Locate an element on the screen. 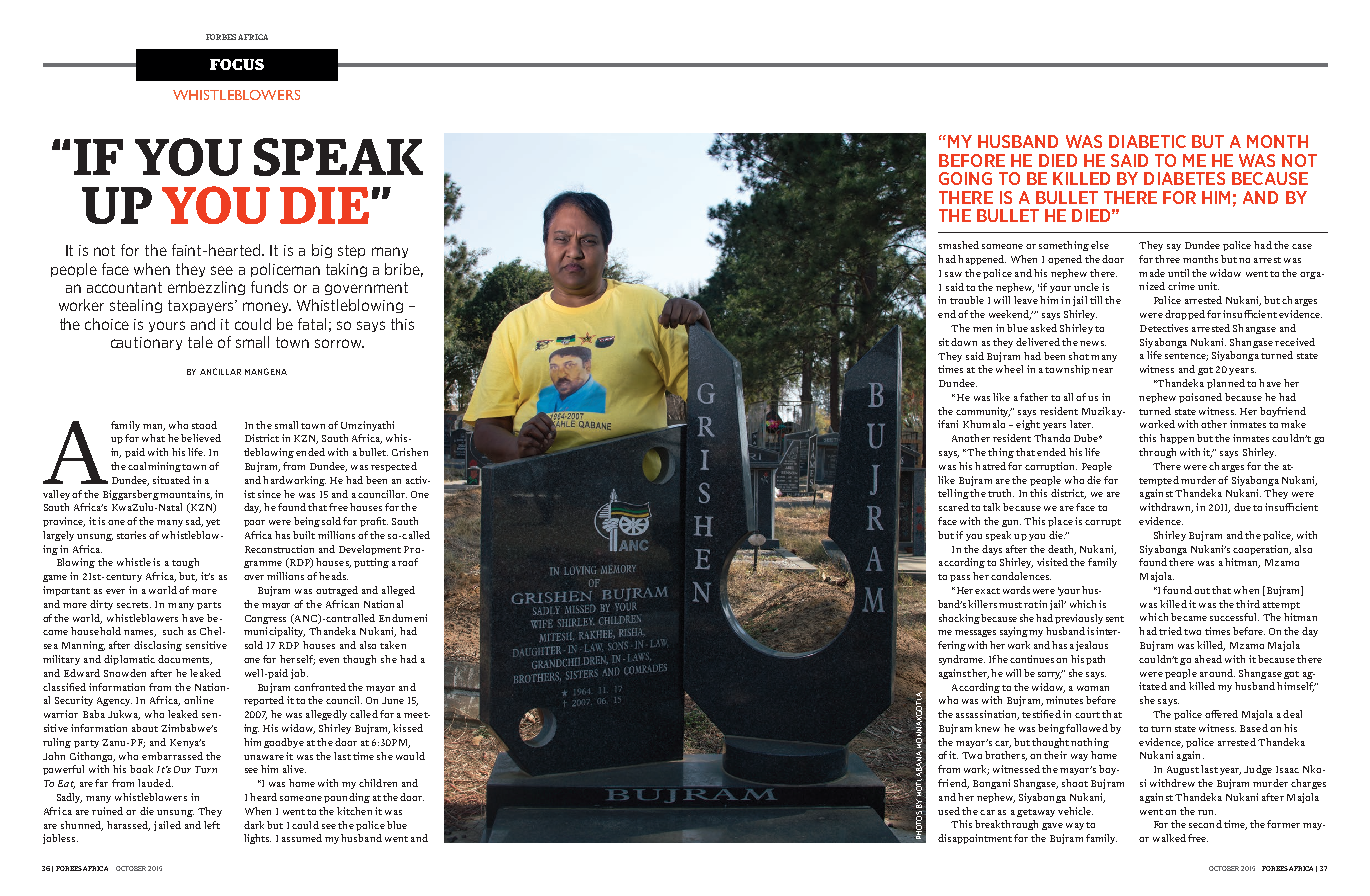  tough is located at coordinates (185, 563).
